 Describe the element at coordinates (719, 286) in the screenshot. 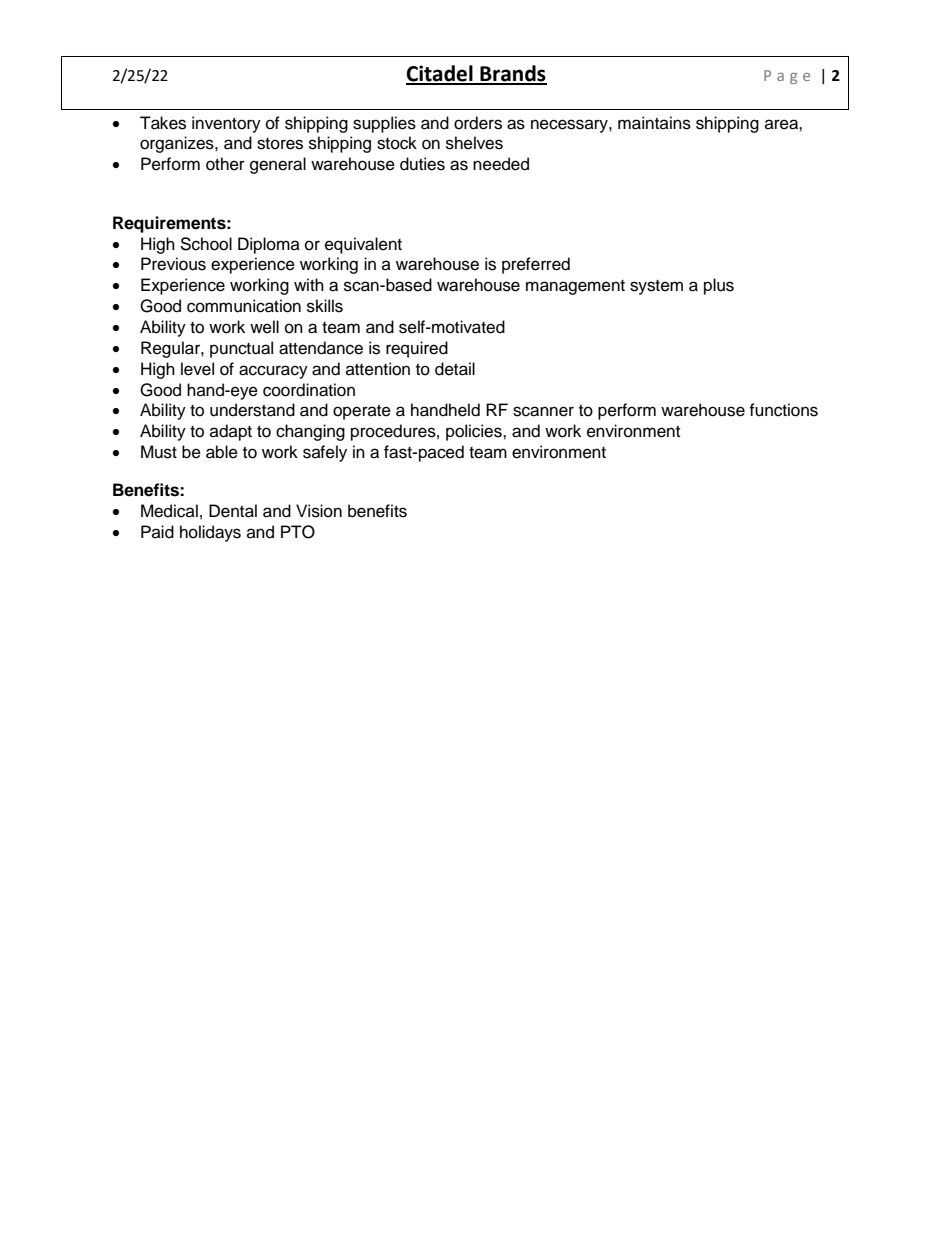

I see `plus` at that location.
